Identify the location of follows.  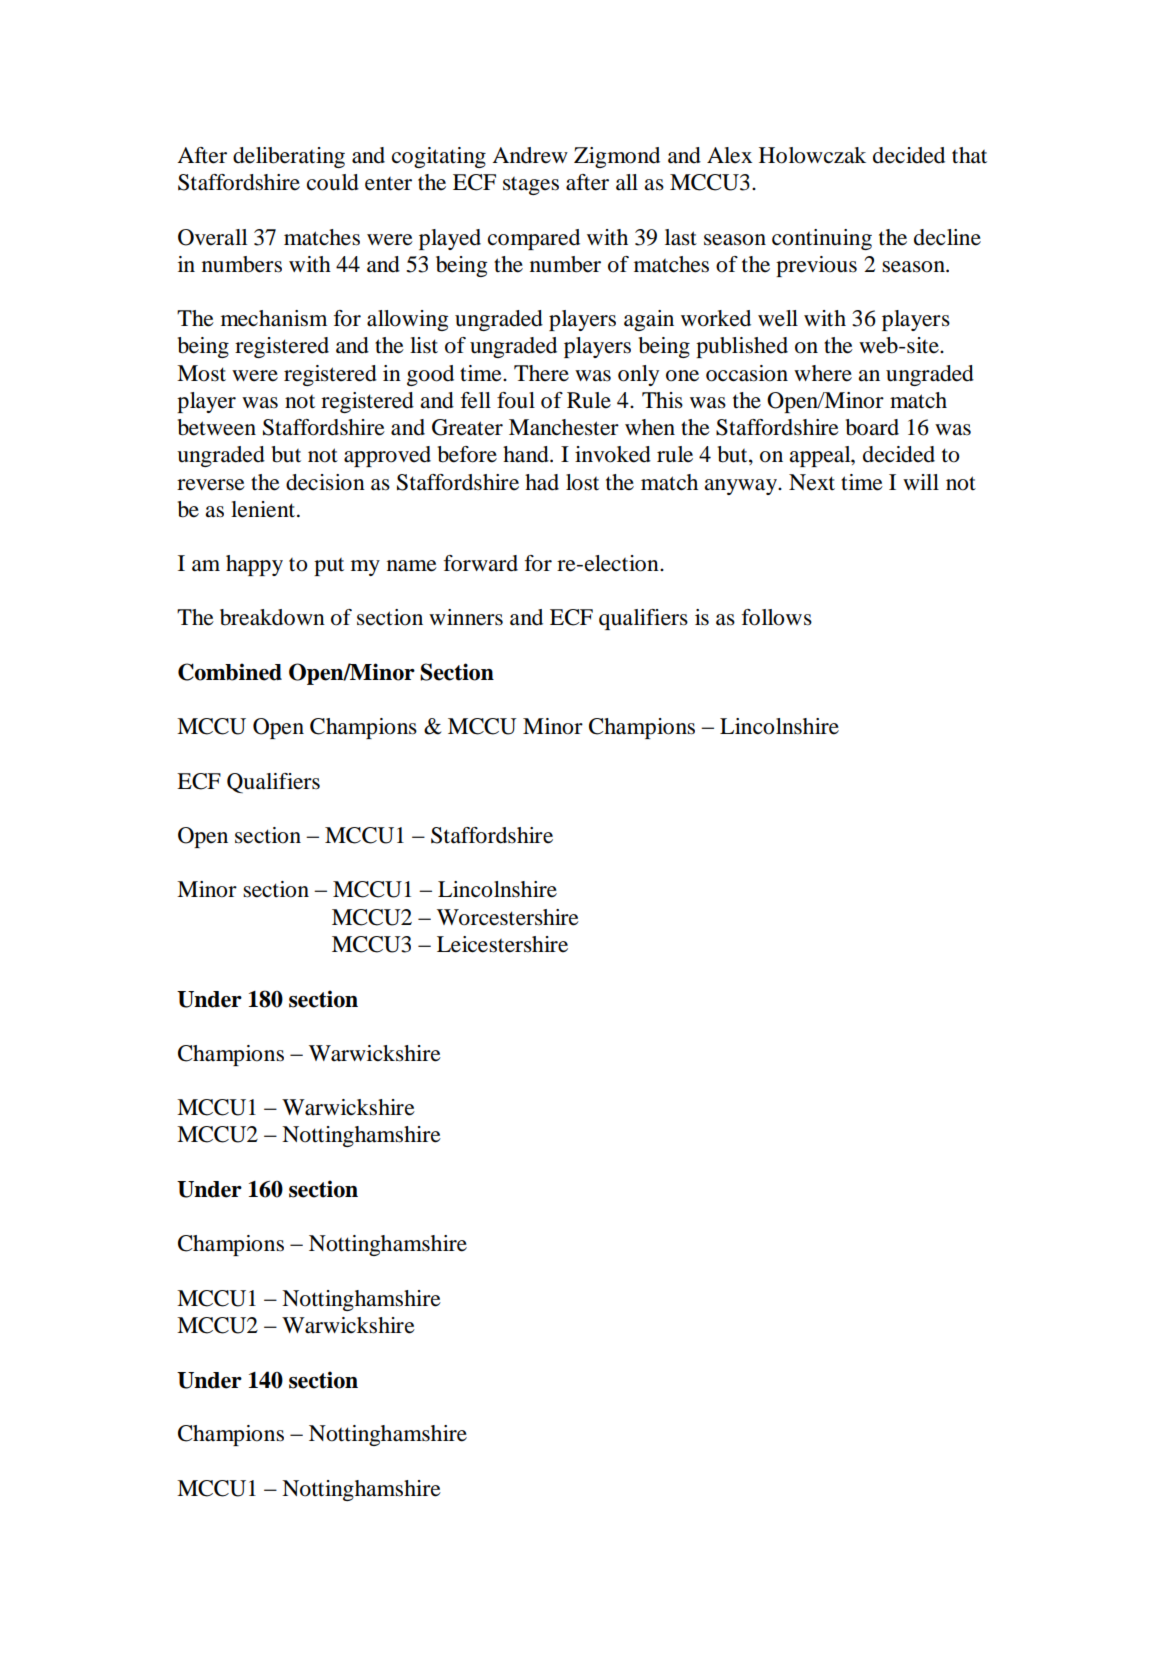
(777, 617).
